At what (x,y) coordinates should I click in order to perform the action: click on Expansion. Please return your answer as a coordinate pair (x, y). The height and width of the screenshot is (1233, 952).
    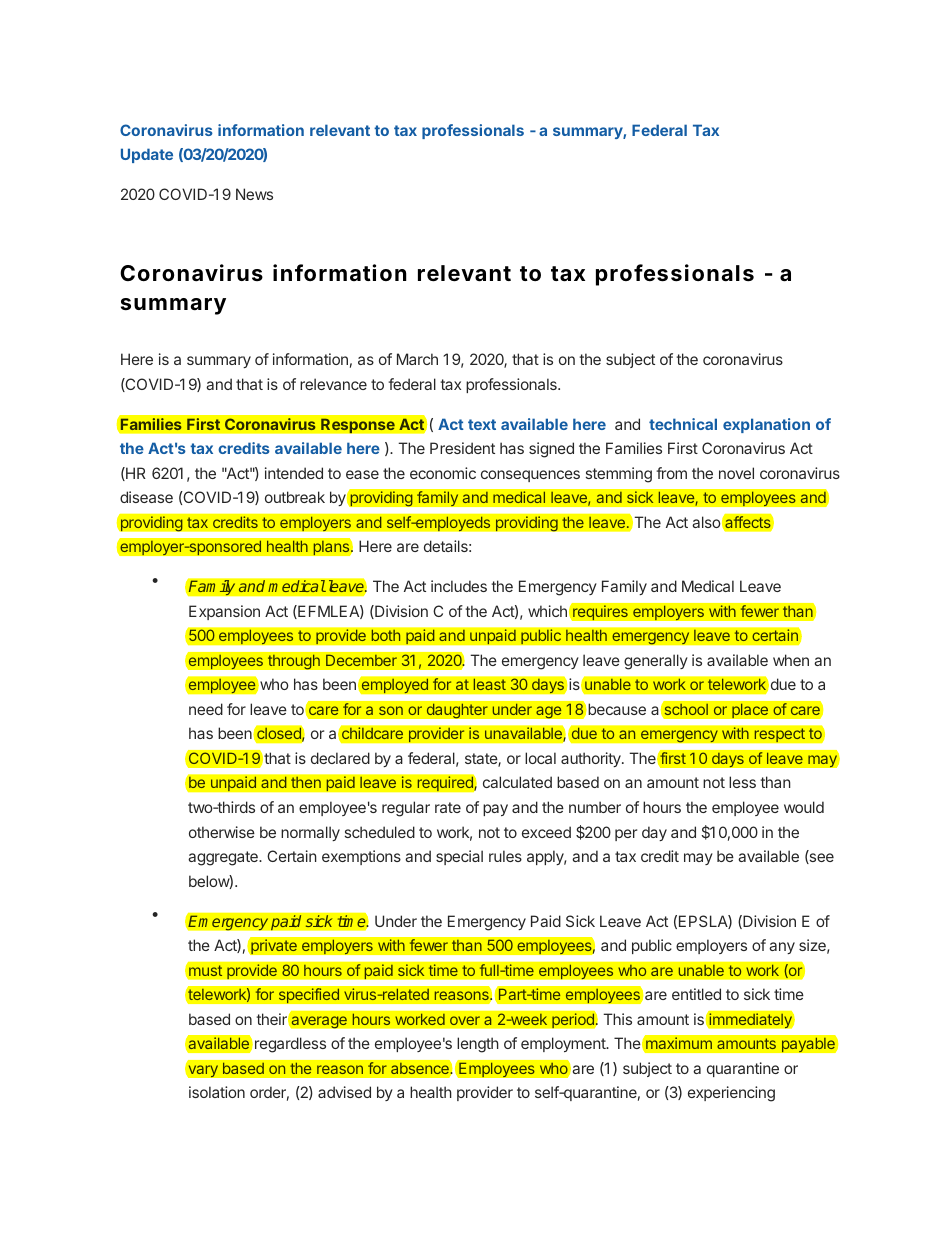
    Looking at the image, I should click on (224, 612).
